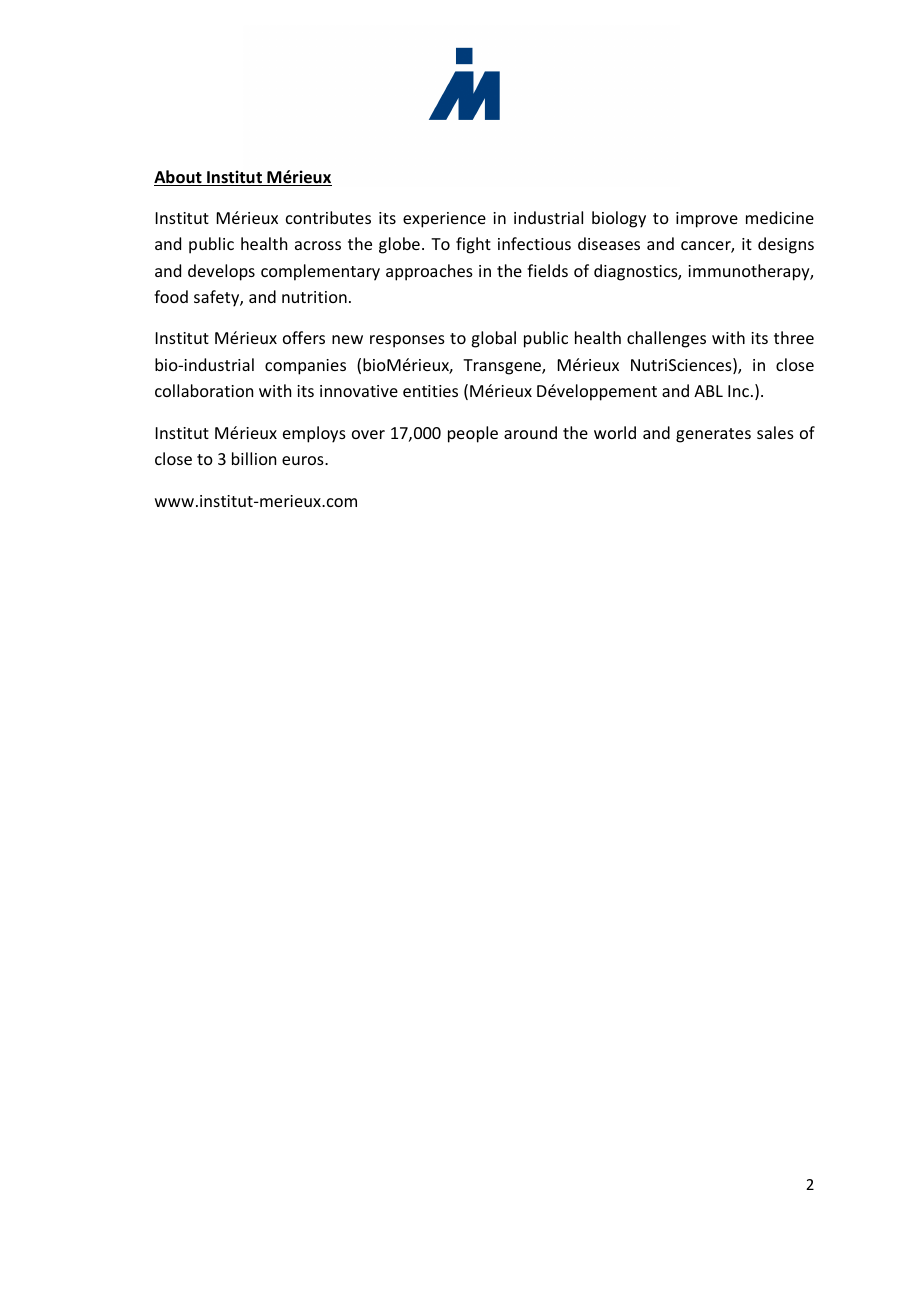 The width and height of the page is (924, 1308). Describe the element at coordinates (221, 272) in the page. I see `develops` at that location.
